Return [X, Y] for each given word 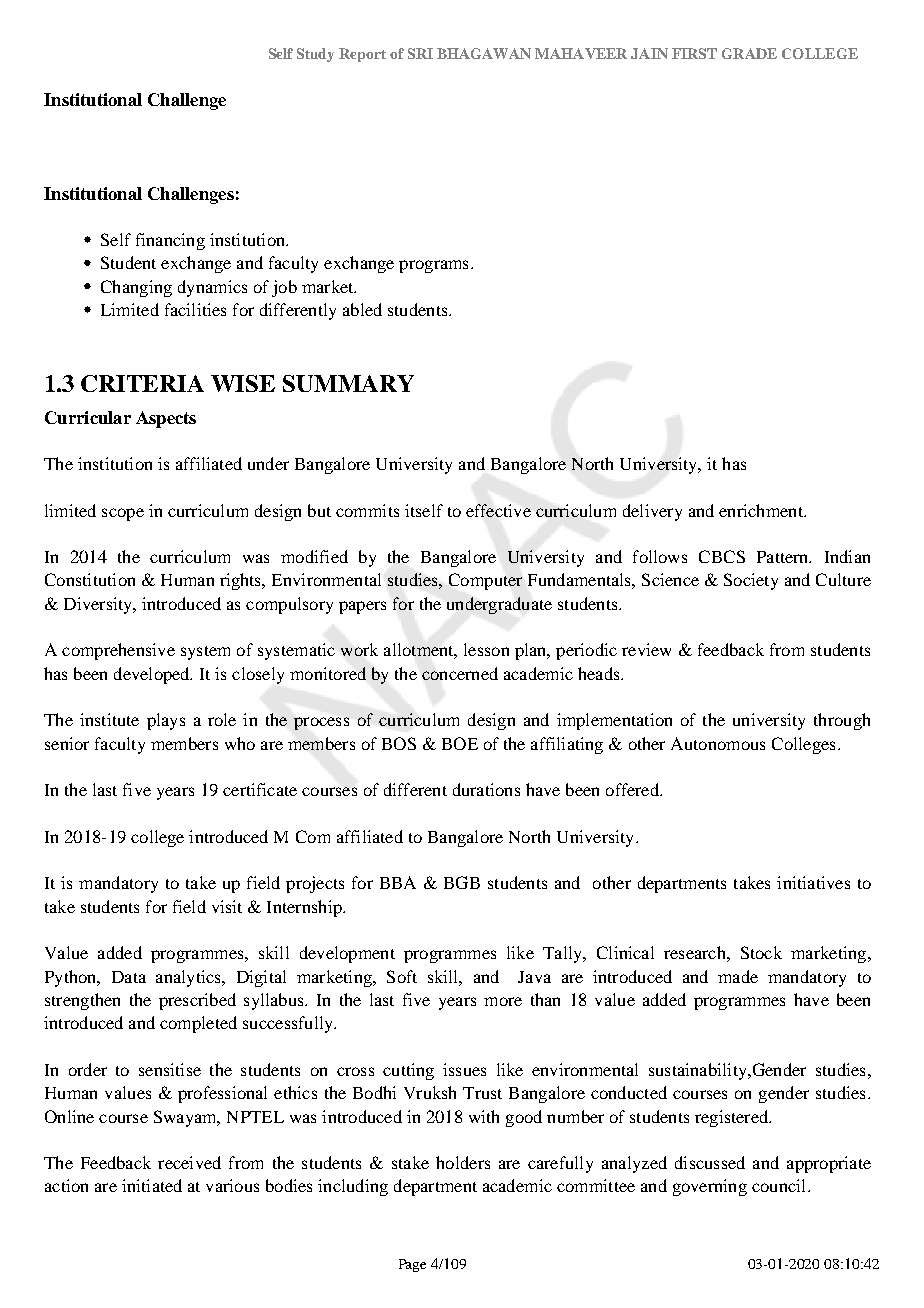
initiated [152, 1185]
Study [315, 55]
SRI [420, 53]
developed [153, 675]
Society [751, 581]
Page [412, 1265]
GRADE [749, 53]
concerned [460, 673]
